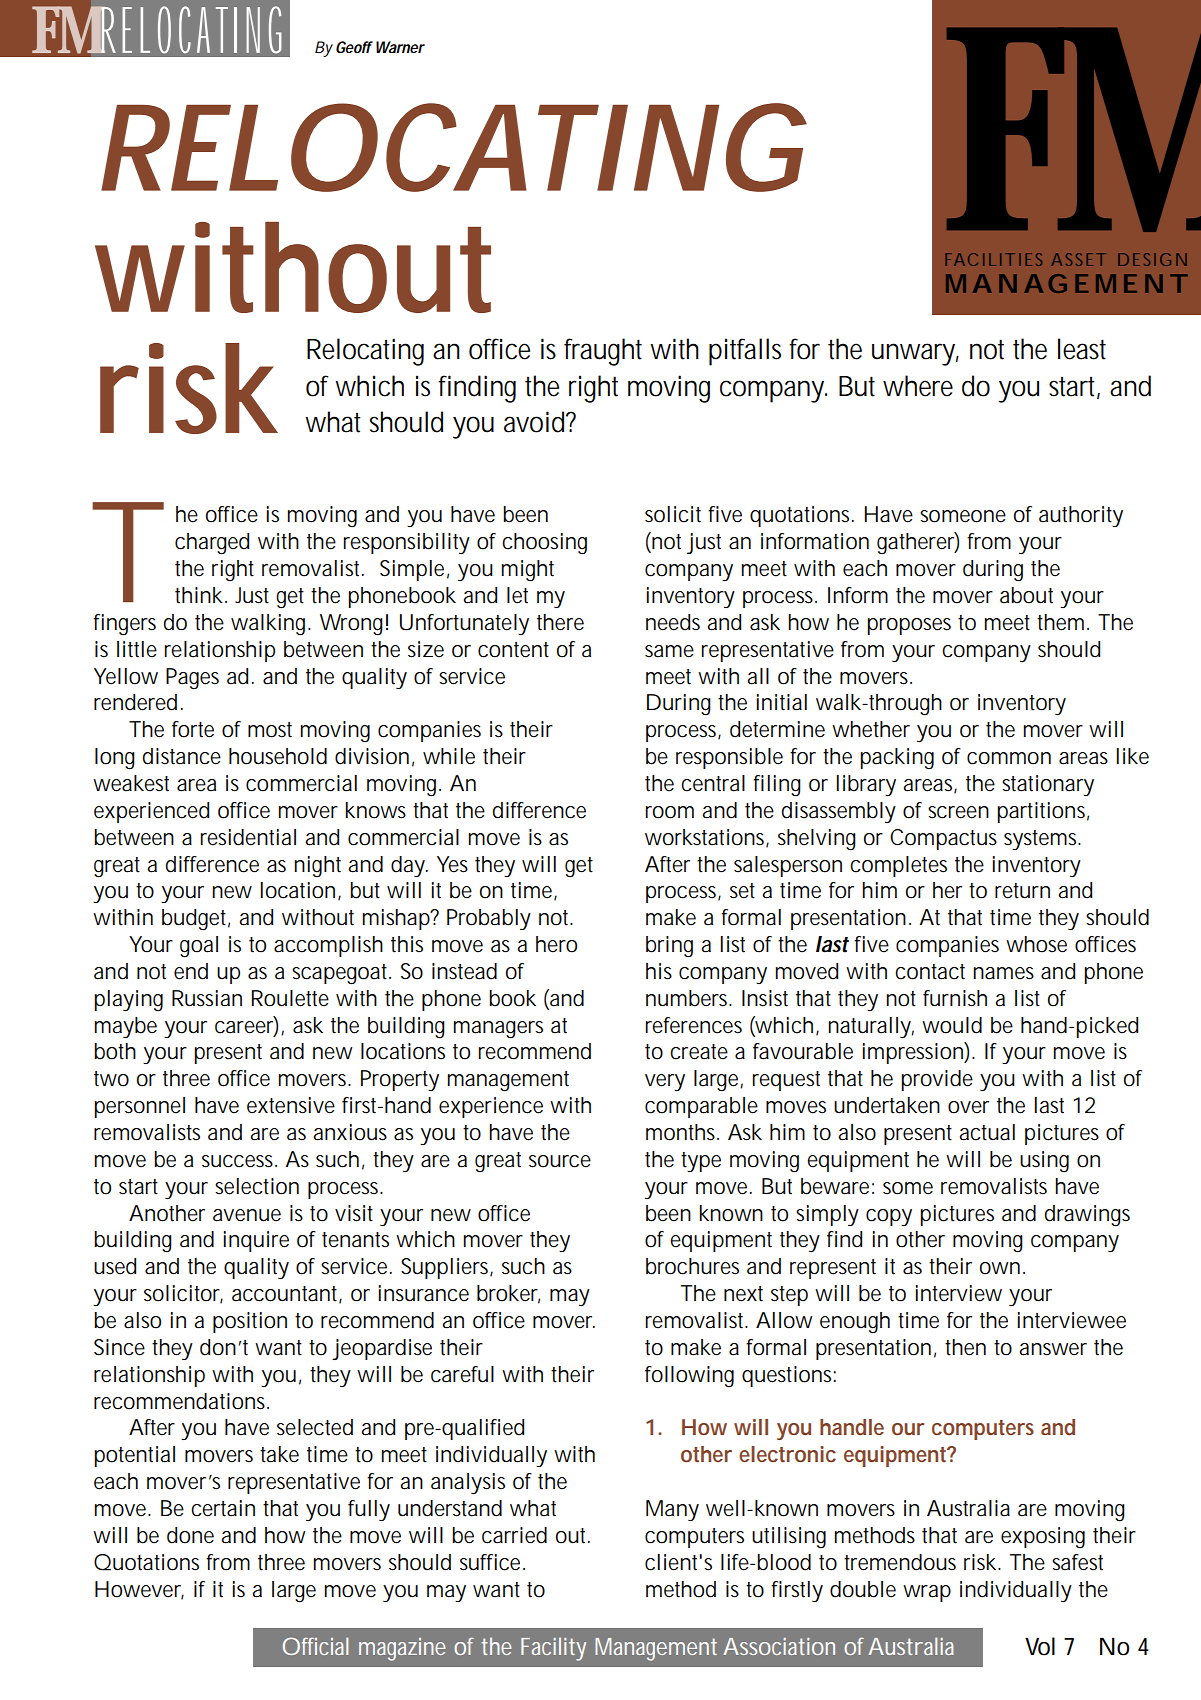  Describe the element at coordinates (603, 352) in the image. I see `fraught` at that location.
